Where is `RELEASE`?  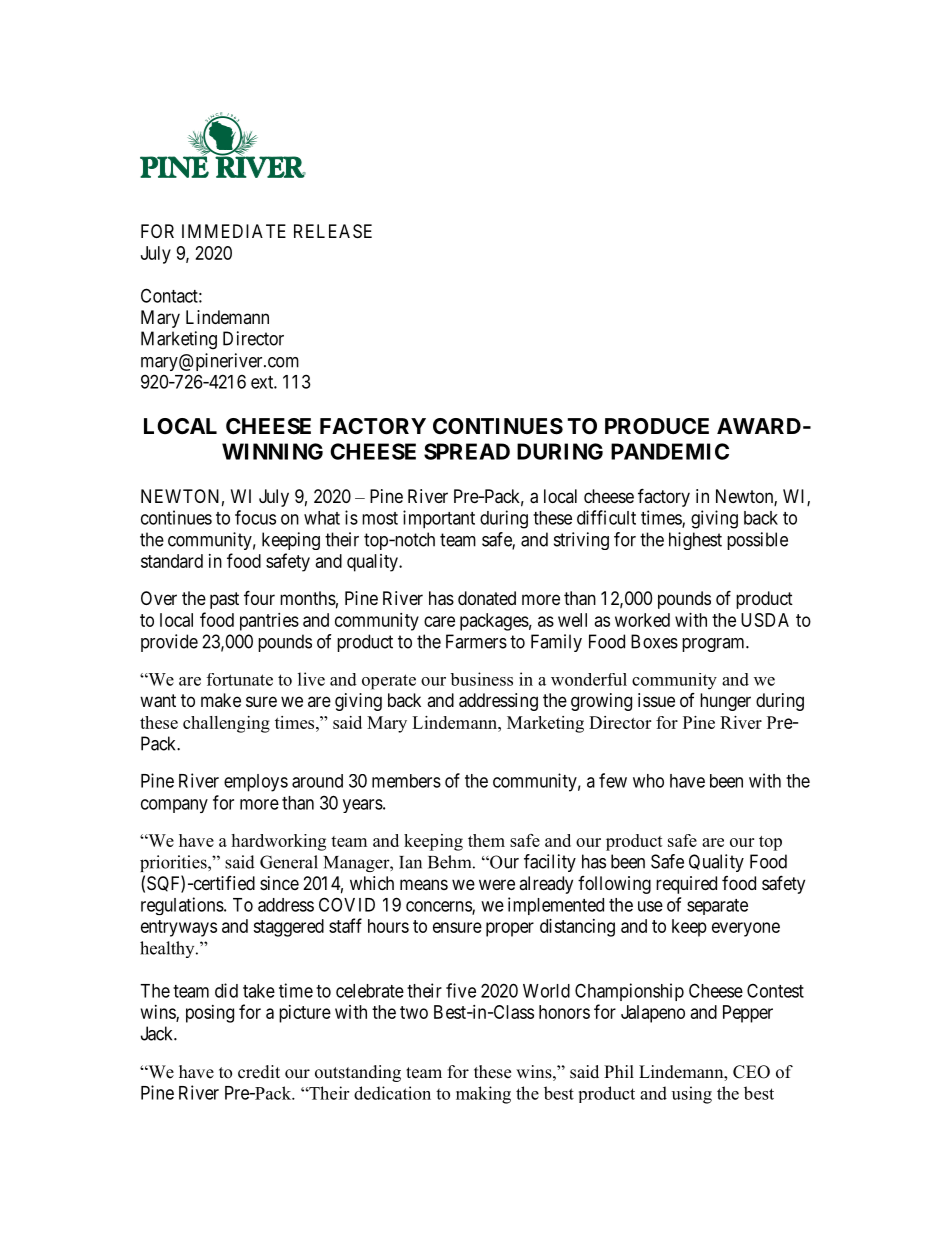
RELEASE is located at coordinates (333, 231).
